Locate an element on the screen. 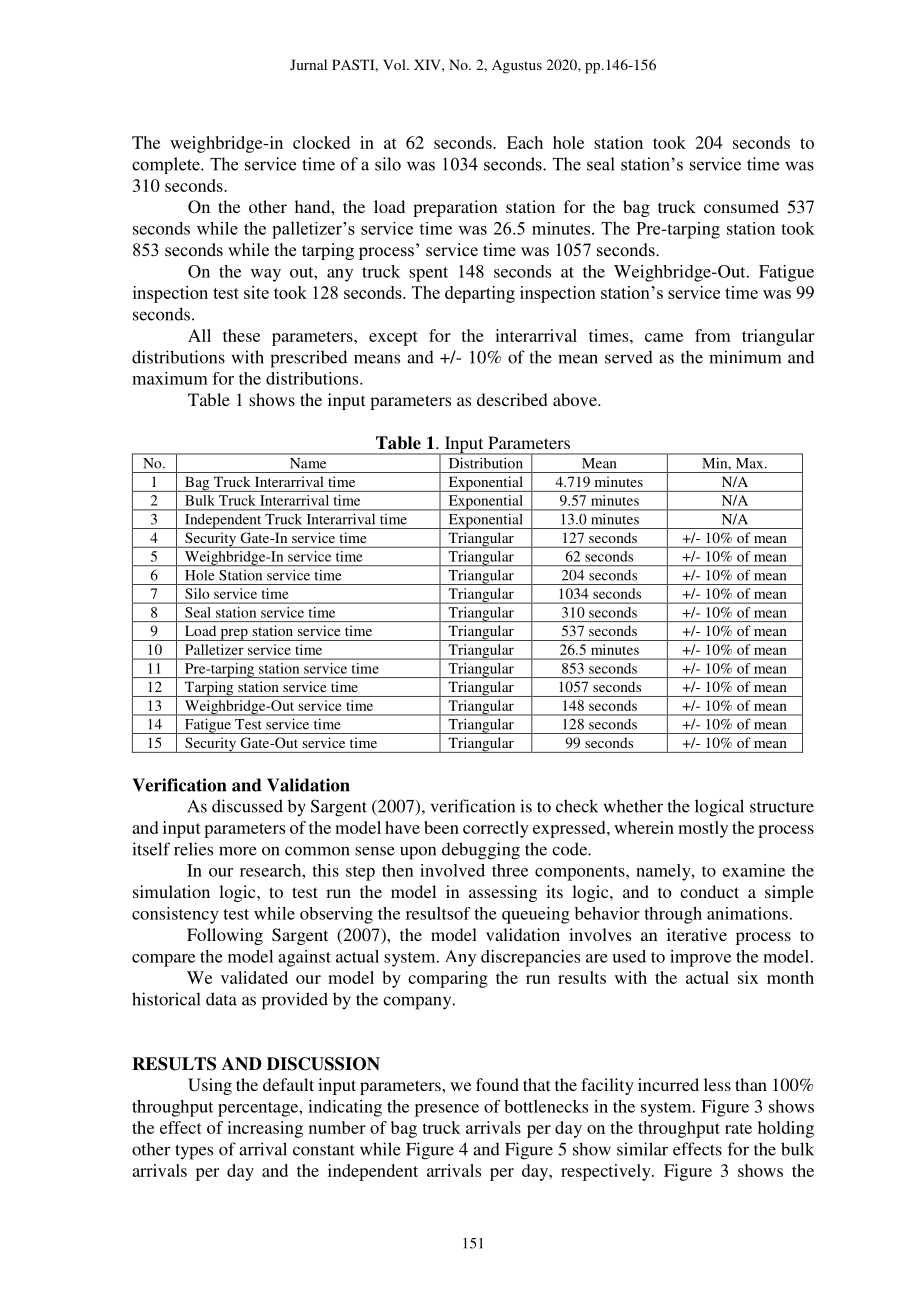 This screenshot has width=924, height=1308. maximum is located at coordinates (170, 378).
